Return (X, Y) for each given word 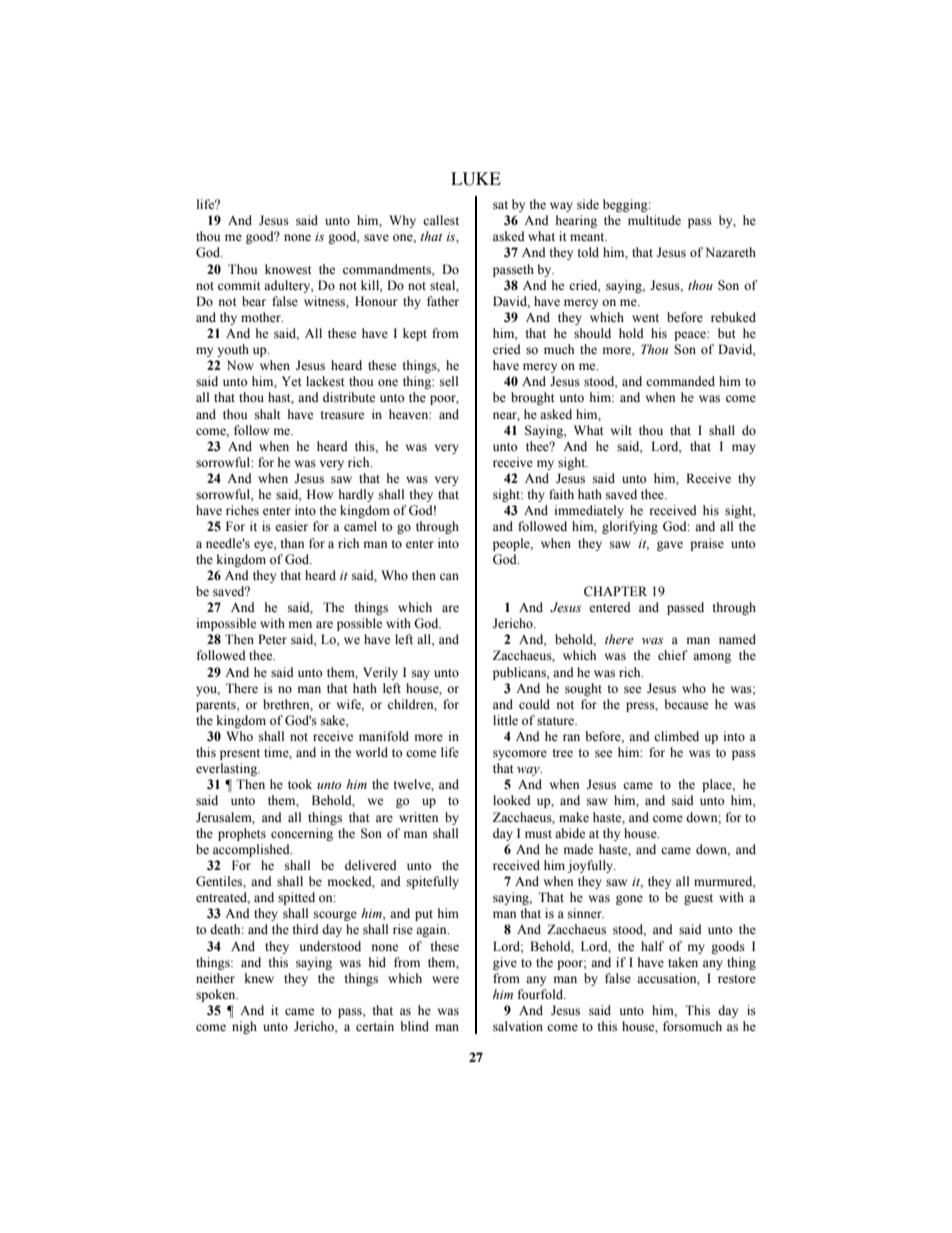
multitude (654, 220)
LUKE (476, 179)
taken (683, 962)
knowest (288, 269)
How (320, 494)
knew (259, 978)
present (240, 754)
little (505, 720)
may (744, 449)
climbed (676, 736)
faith (561, 494)
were (445, 979)
